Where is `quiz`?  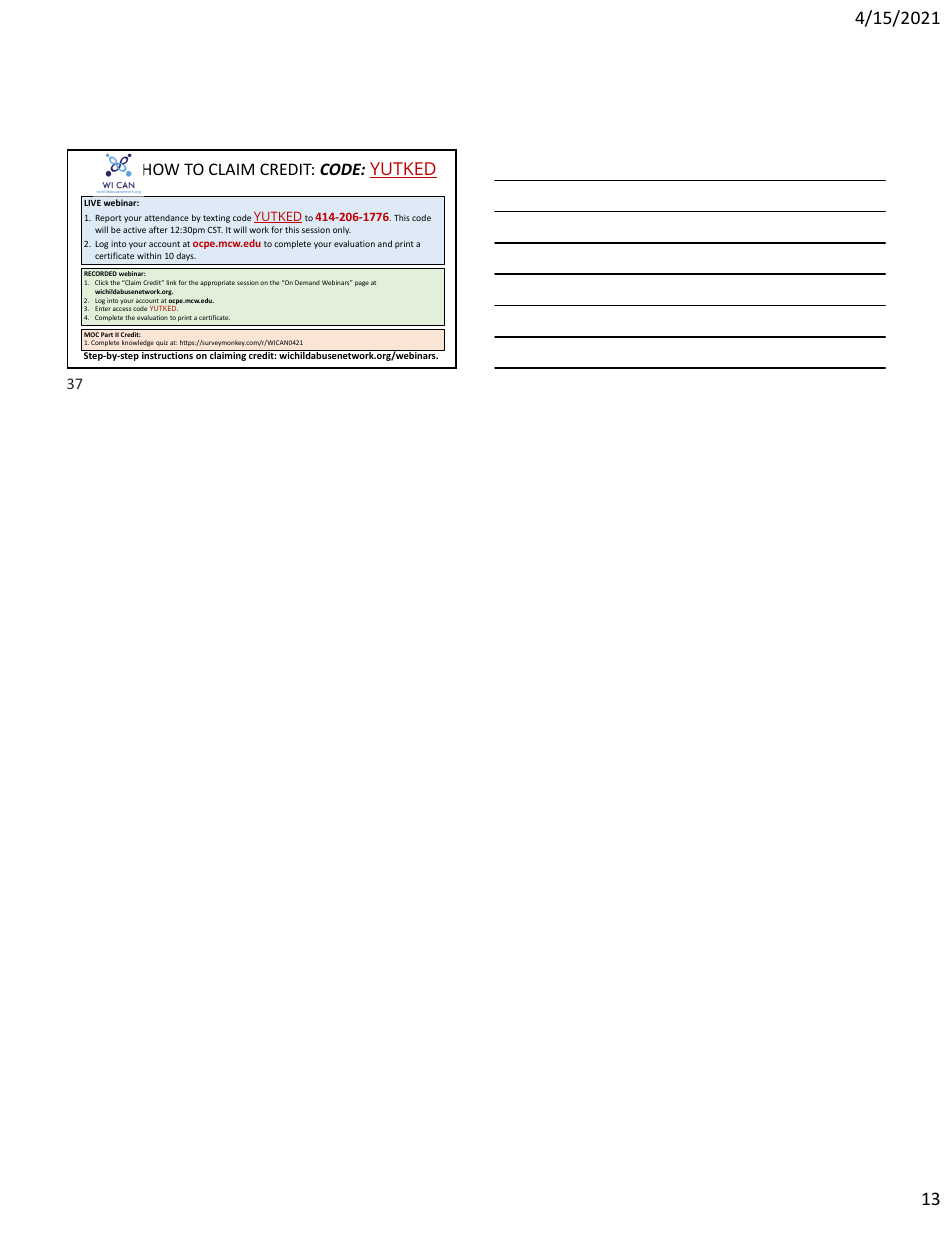
quiz is located at coordinates (162, 343).
